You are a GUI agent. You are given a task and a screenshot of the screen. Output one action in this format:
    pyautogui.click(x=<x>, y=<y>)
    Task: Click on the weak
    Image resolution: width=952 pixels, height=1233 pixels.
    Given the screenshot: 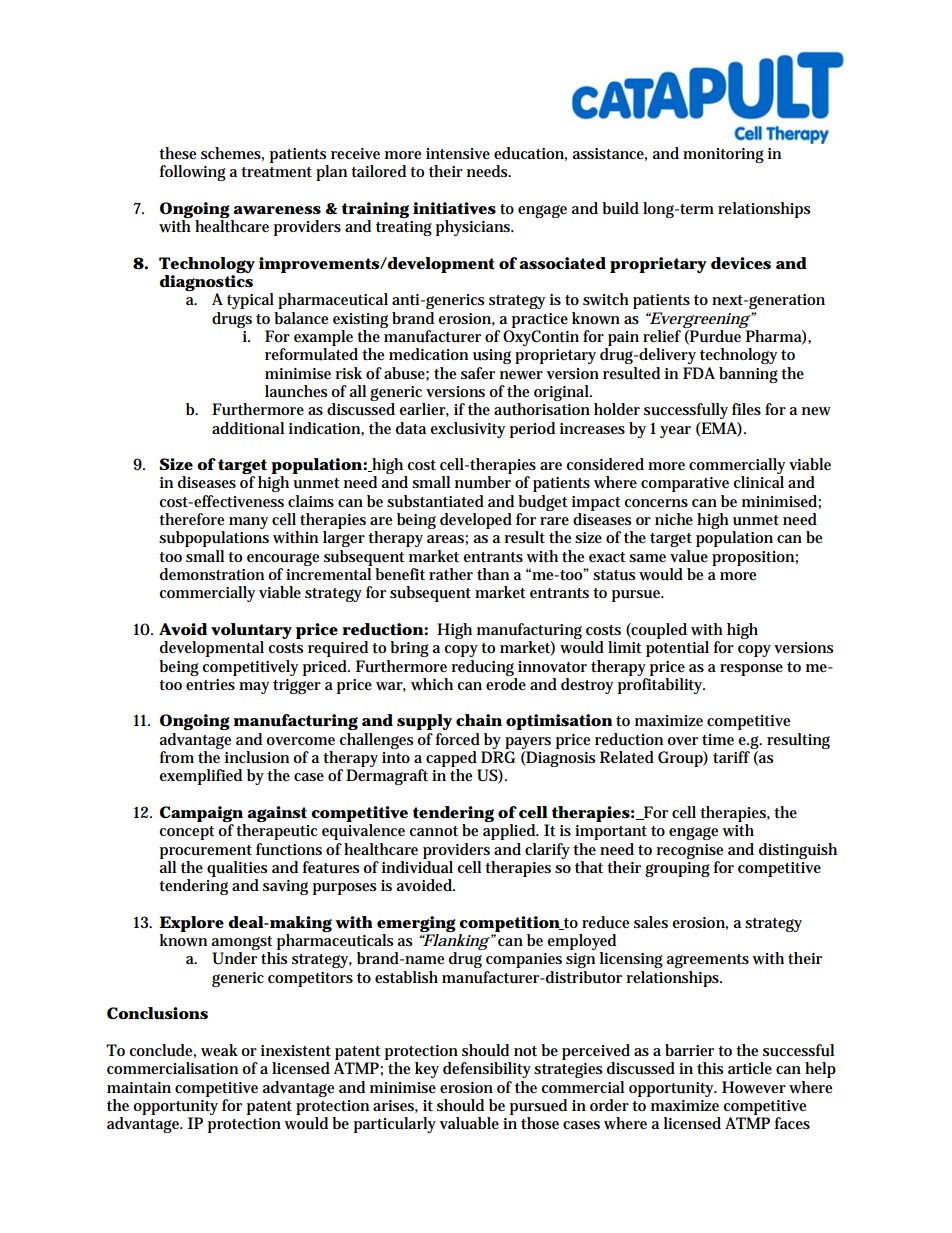 What is the action you would take?
    pyautogui.click(x=219, y=1050)
